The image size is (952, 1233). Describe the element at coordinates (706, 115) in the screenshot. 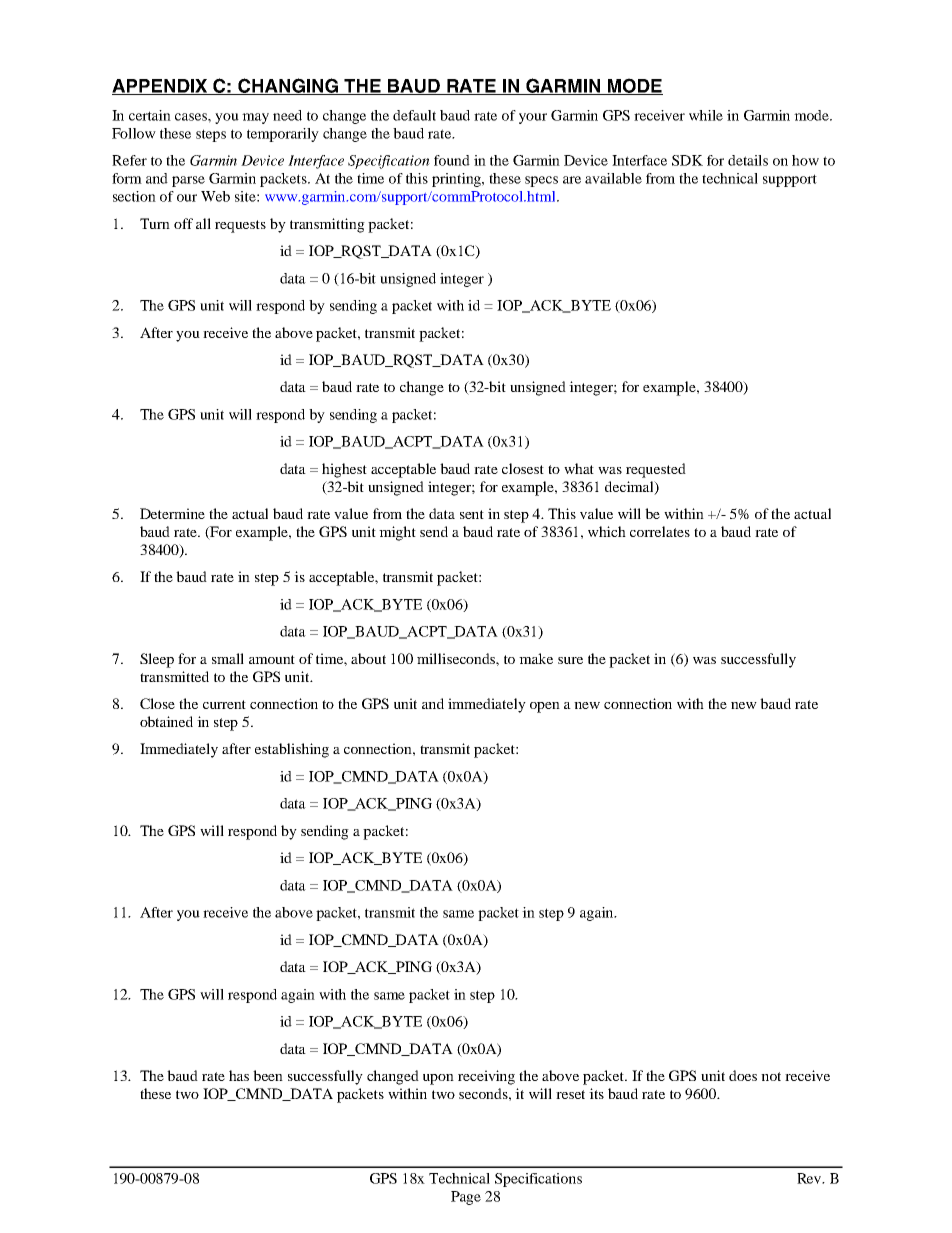

I see `while` at that location.
